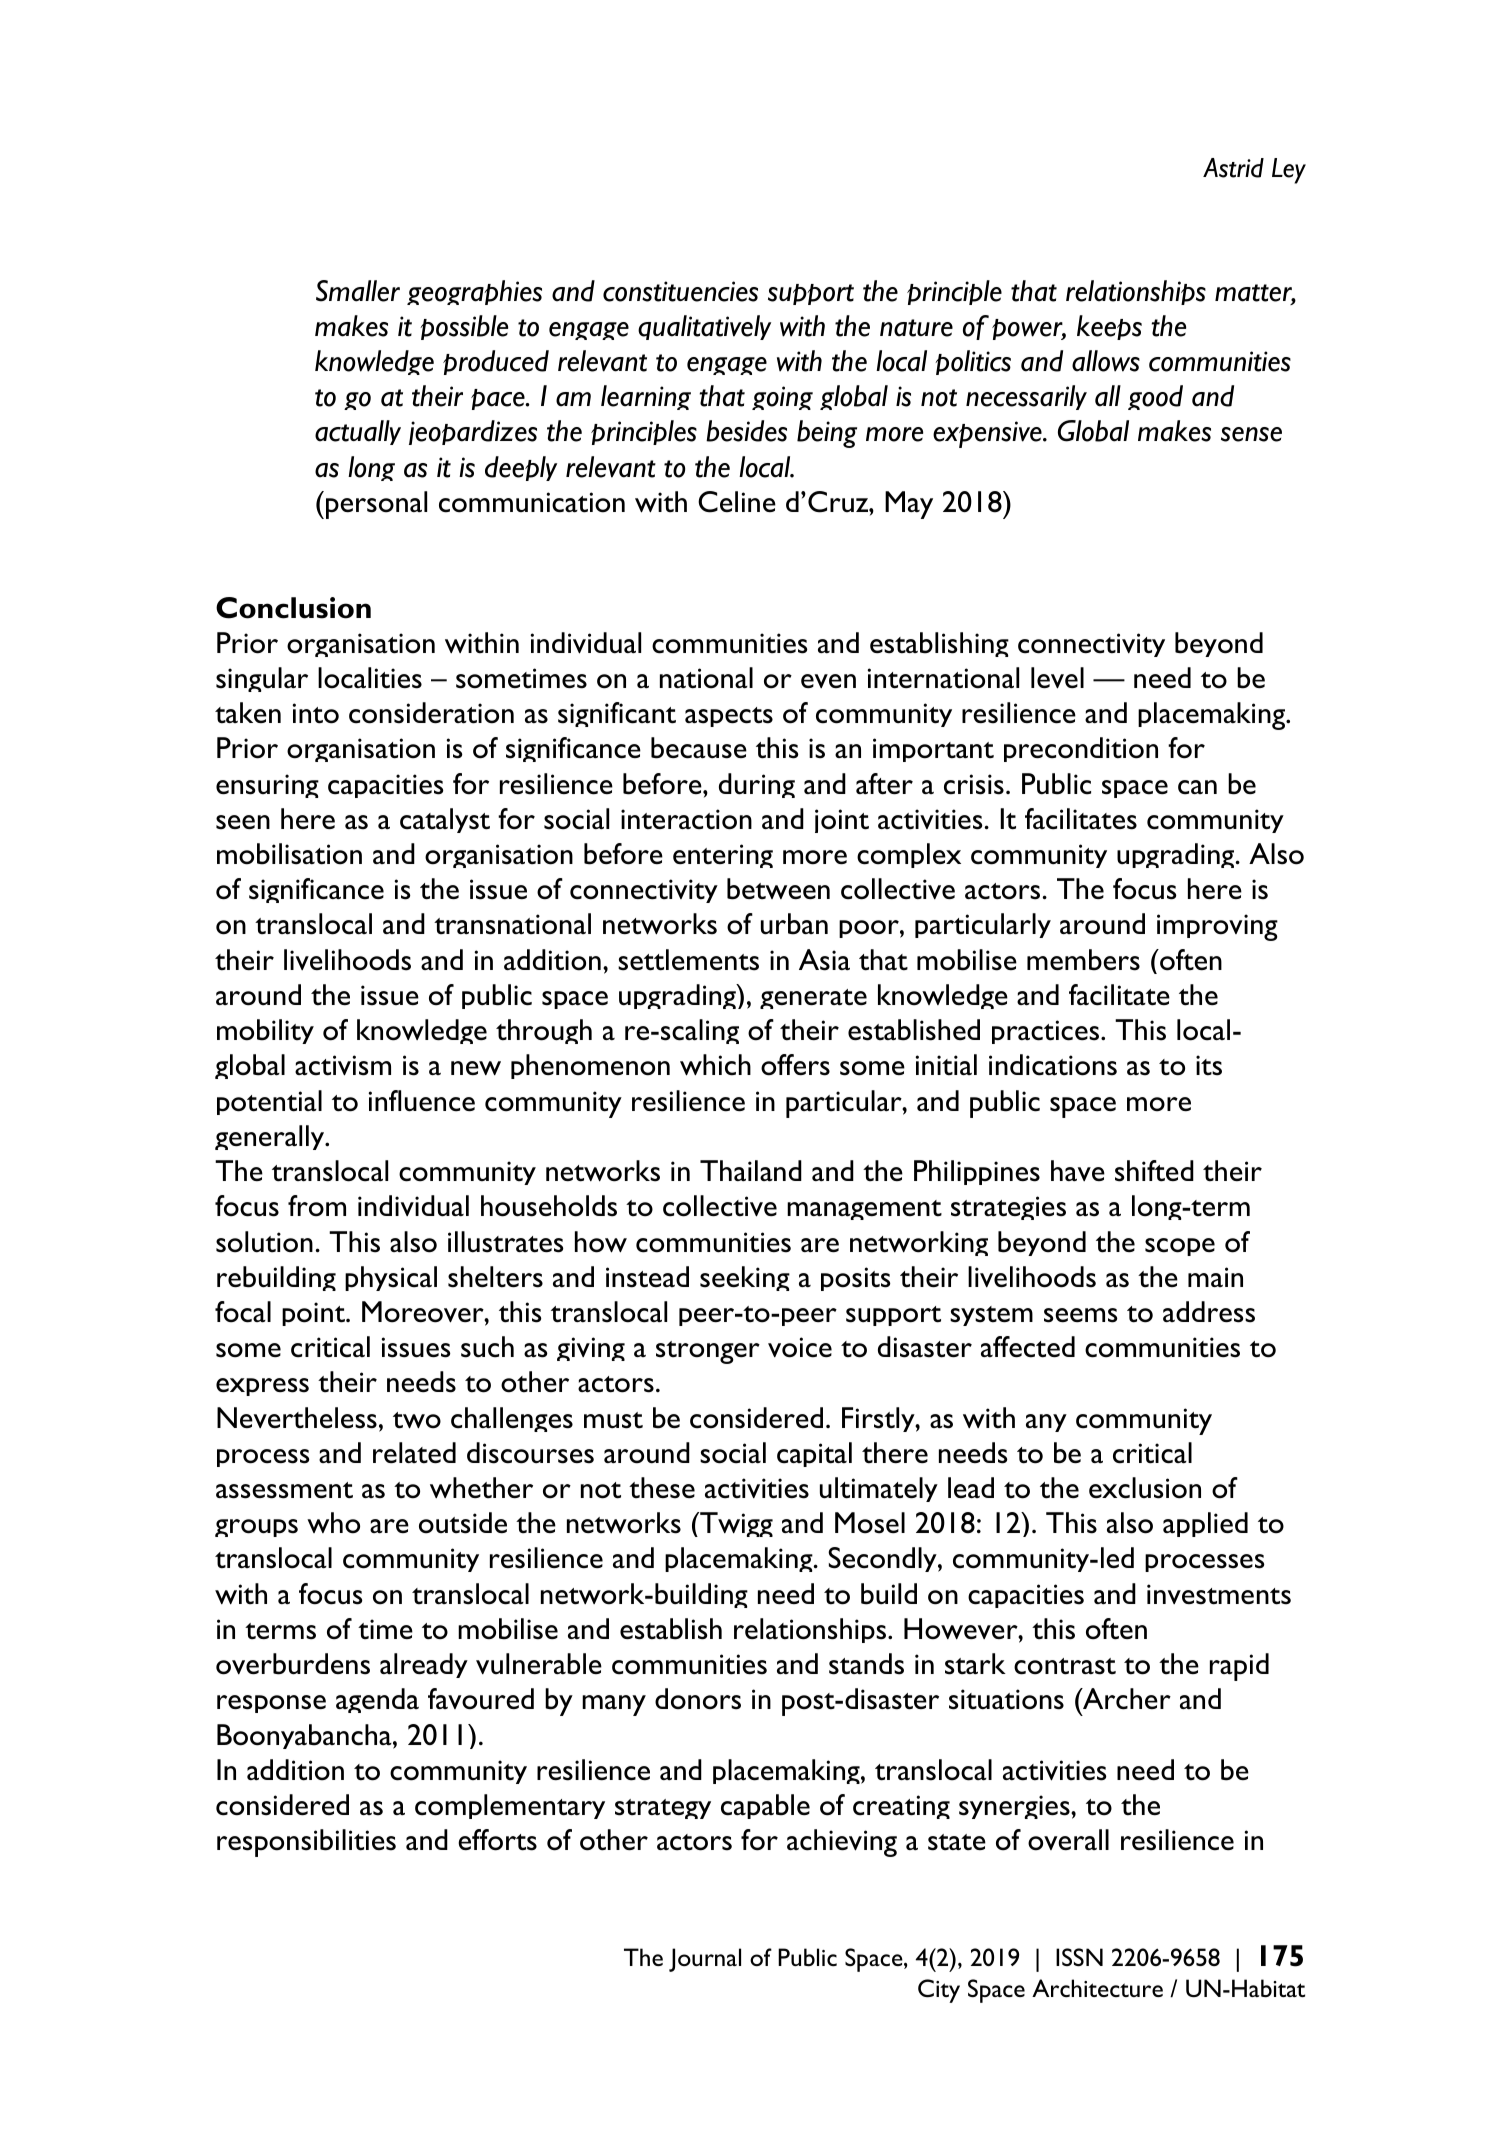 The height and width of the screenshot is (2131, 1506). What do you see at coordinates (795, 1065) in the screenshot?
I see `offers` at bounding box center [795, 1065].
